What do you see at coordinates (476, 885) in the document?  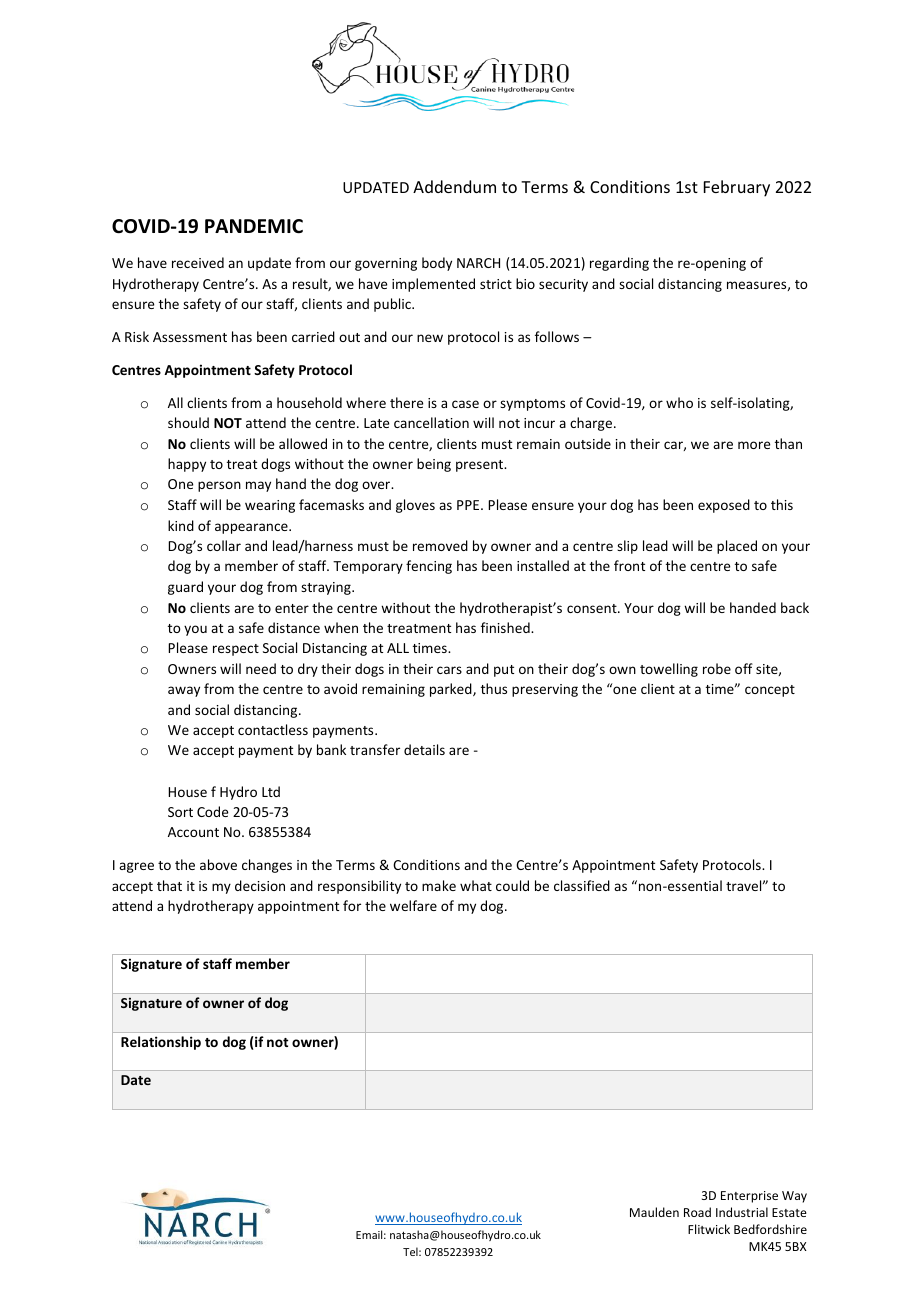 I see `what` at bounding box center [476, 885].
